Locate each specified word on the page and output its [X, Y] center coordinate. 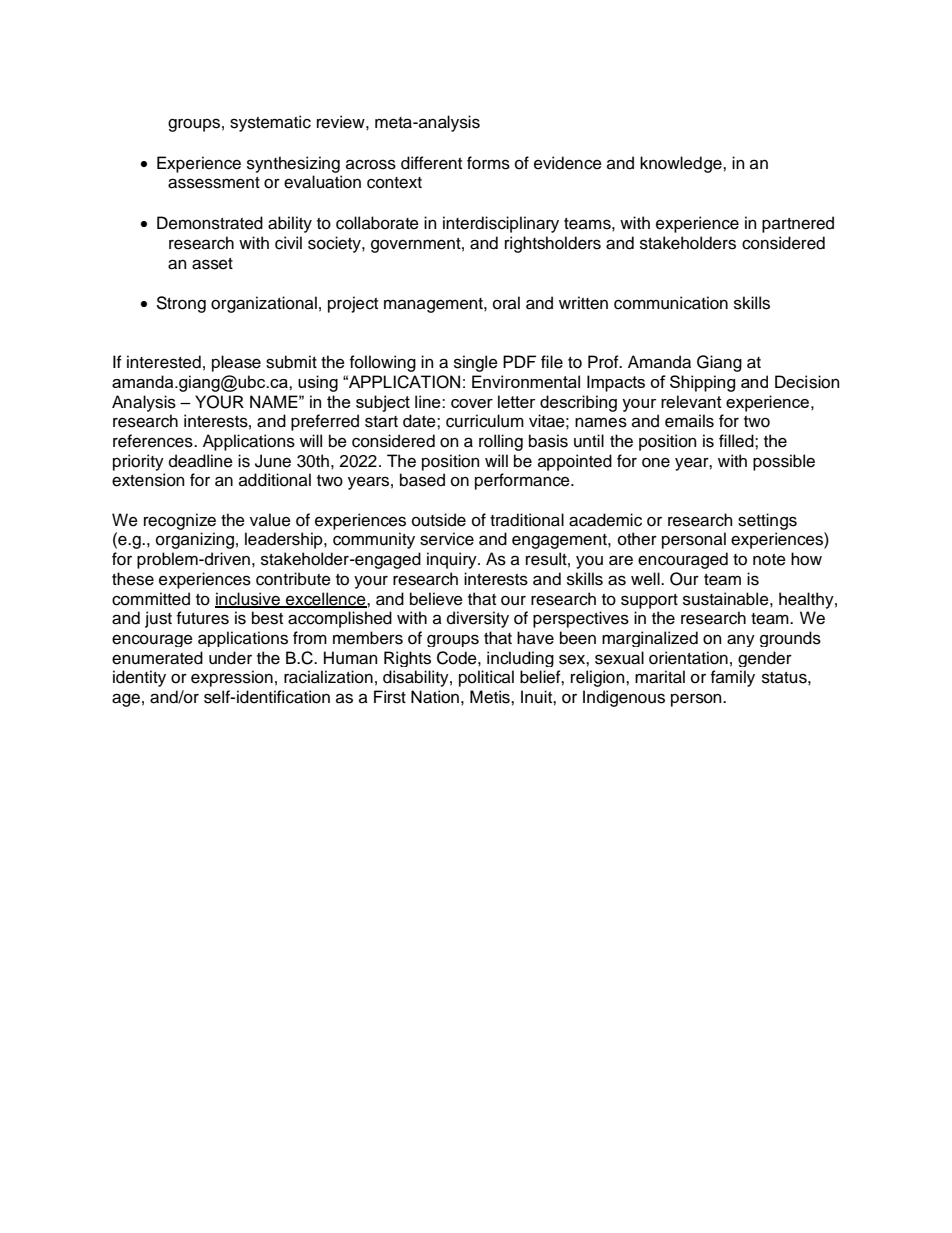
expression [232, 678]
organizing [195, 540]
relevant [691, 401]
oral [506, 303]
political [486, 678]
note [769, 560]
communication [671, 303]
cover [472, 403]
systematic [270, 123]
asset [212, 264]
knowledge [682, 164]
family [733, 678]
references [154, 441]
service [447, 539]
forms [488, 163]
